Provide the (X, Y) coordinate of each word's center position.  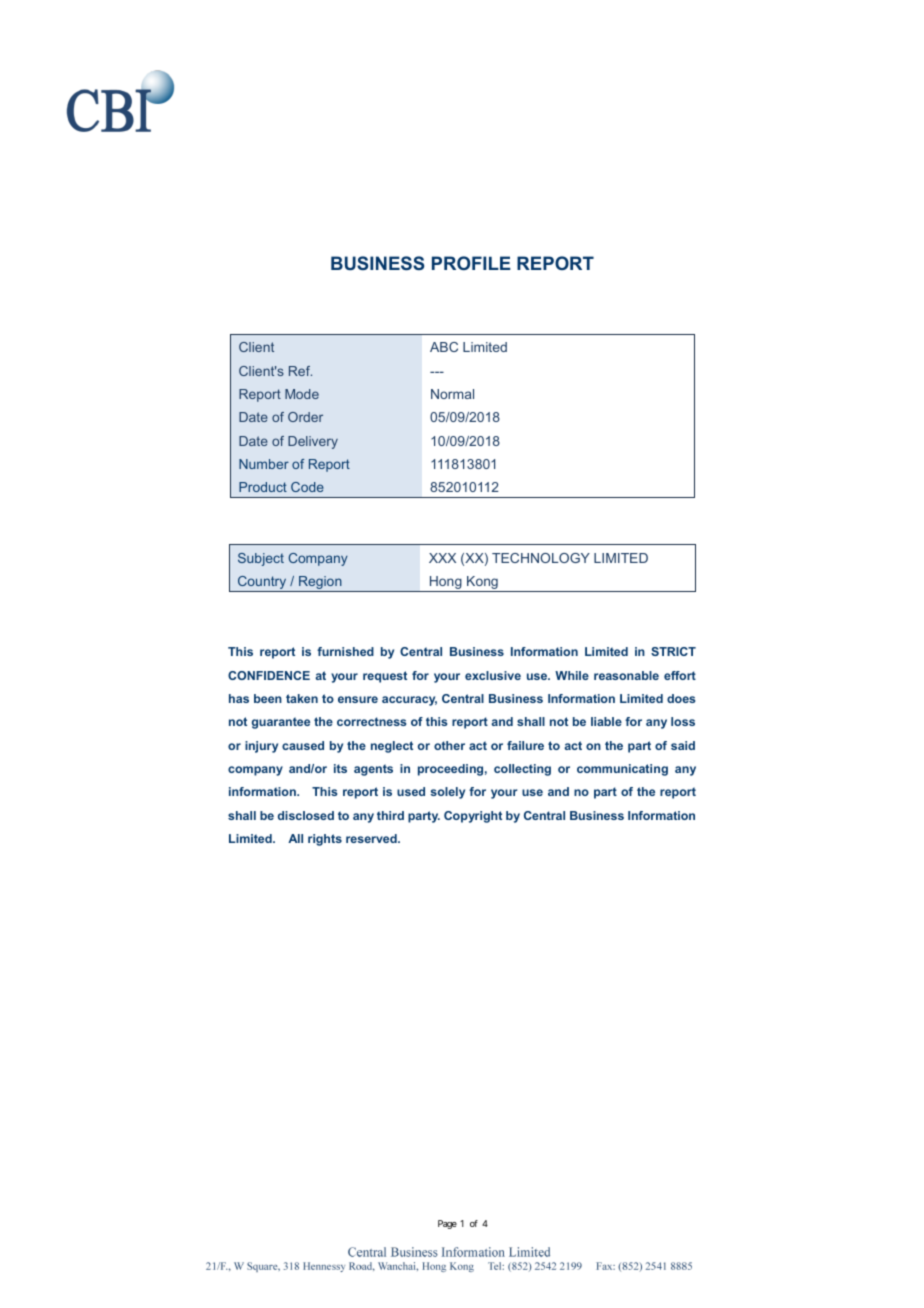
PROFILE (471, 263)
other (449, 745)
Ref (300, 371)
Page (447, 1224)
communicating (622, 770)
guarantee (281, 723)
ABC (444, 347)
